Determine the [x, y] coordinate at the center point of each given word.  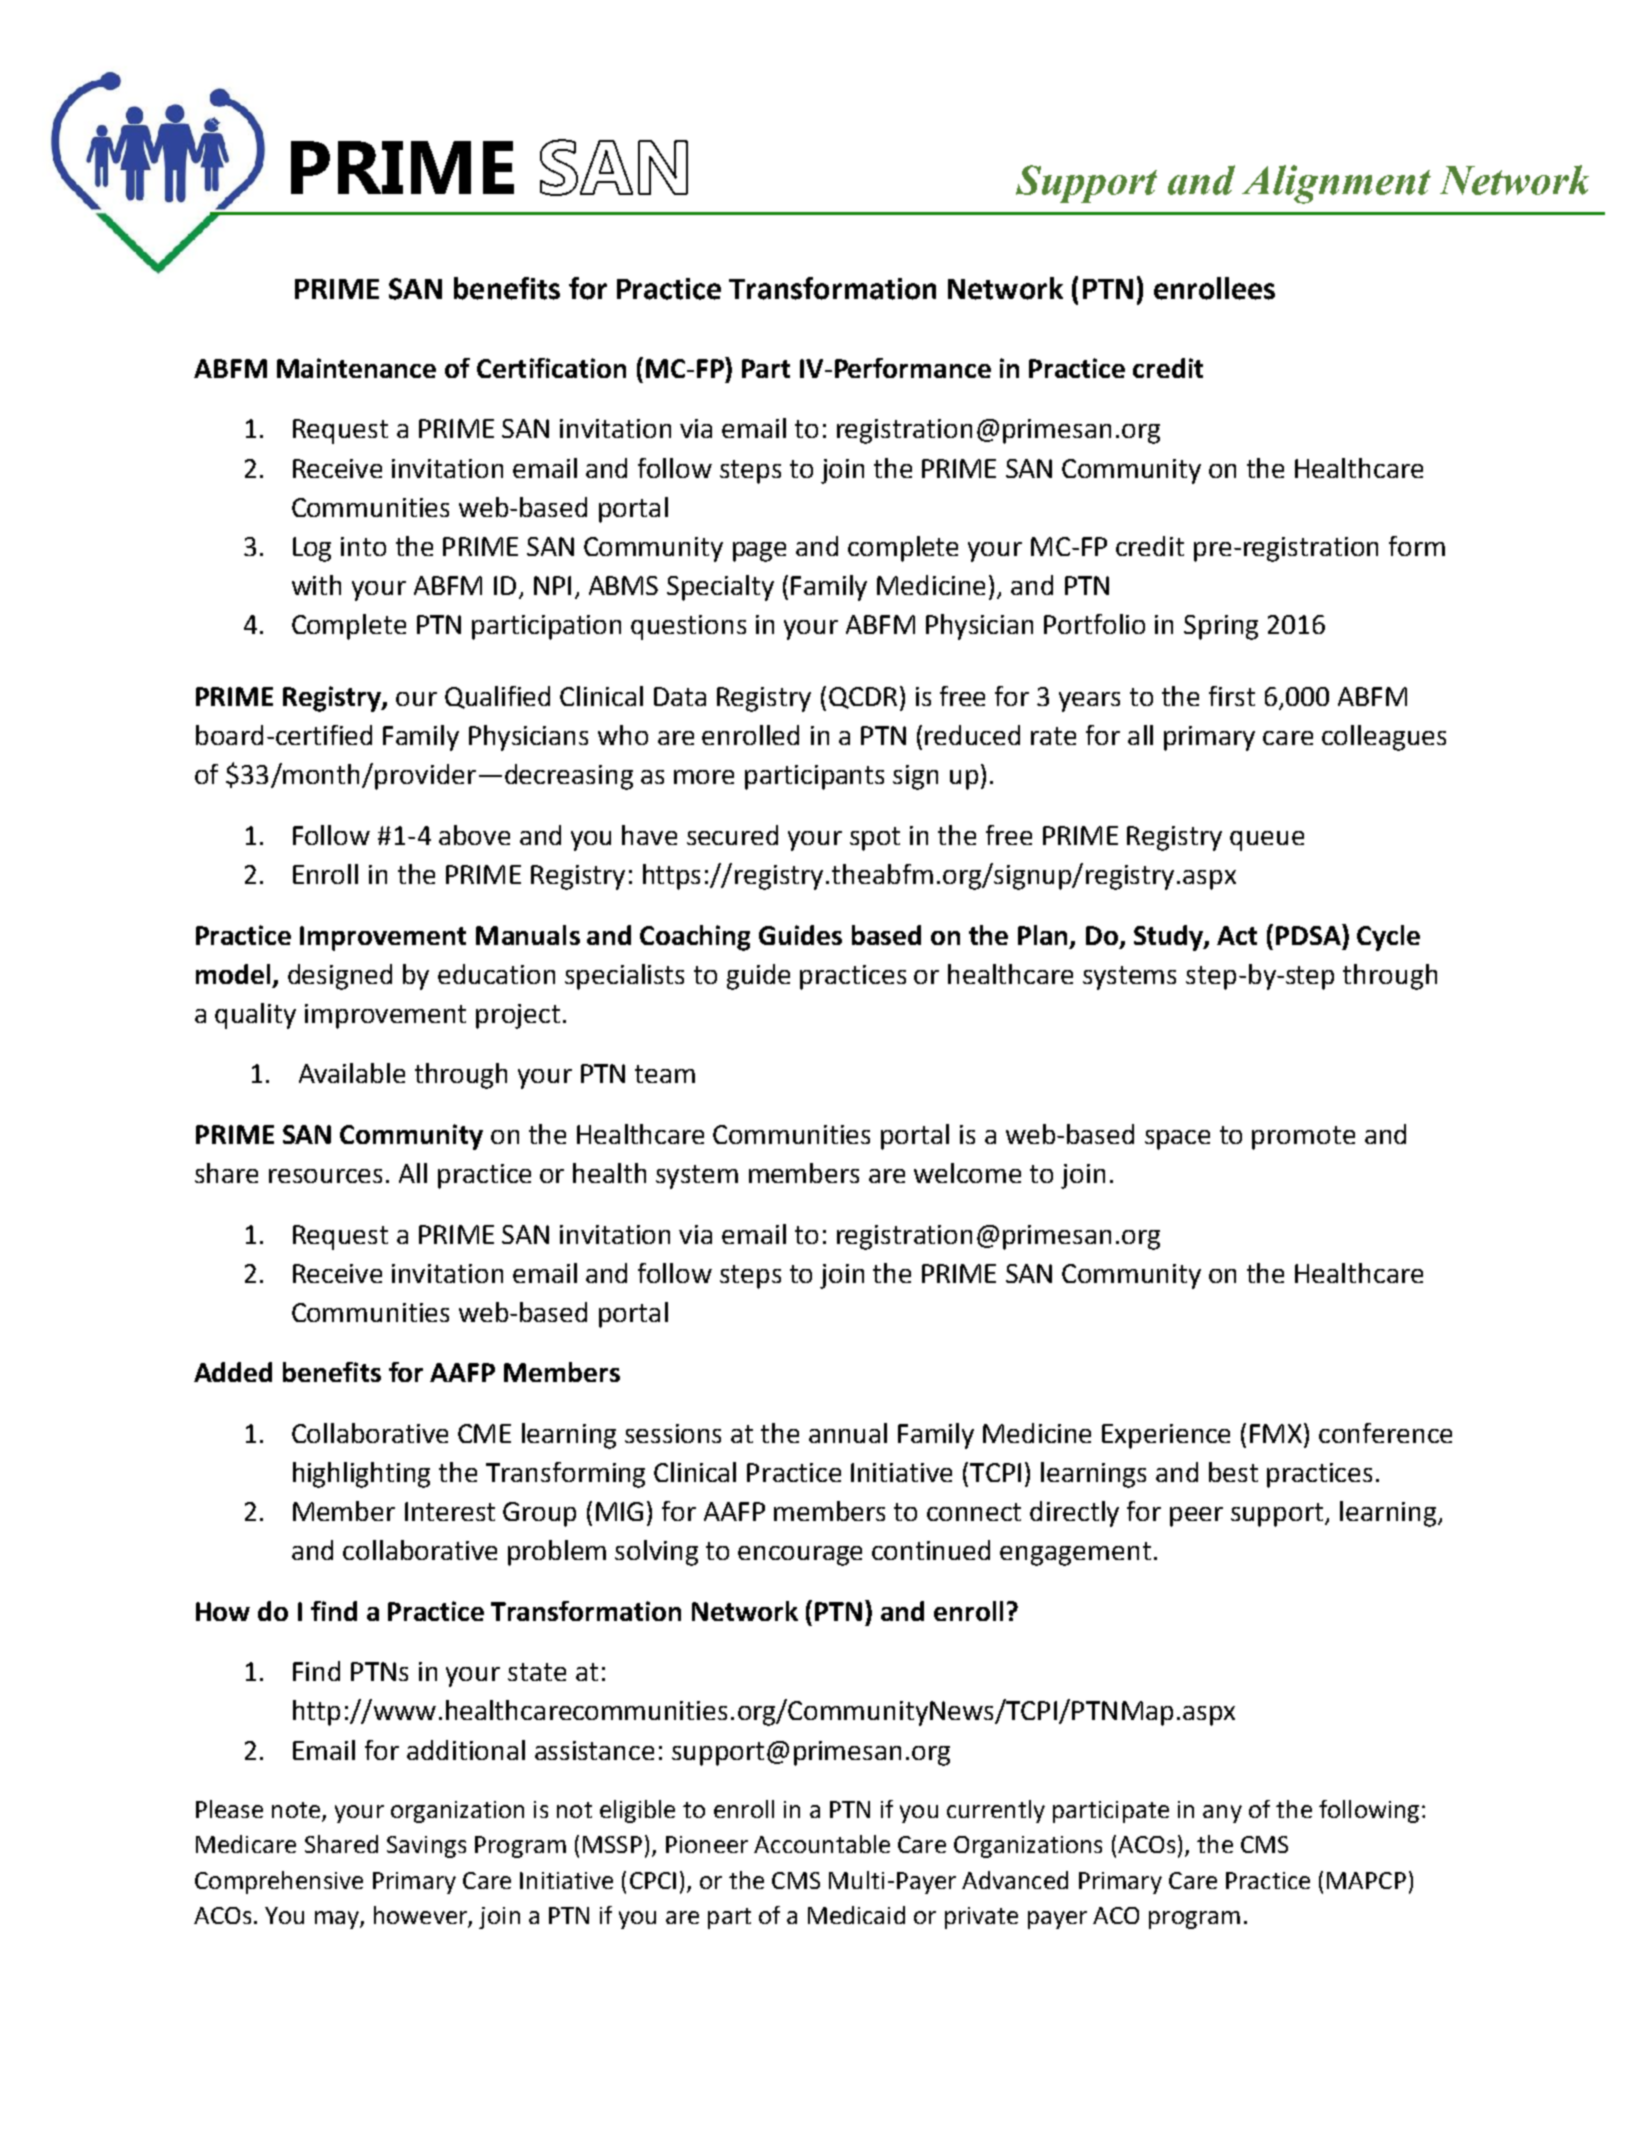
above [474, 835]
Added [233, 1372]
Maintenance [356, 368]
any [1222, 1814]
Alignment [1336, 184]
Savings [426, 1847]
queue [1267, 841]
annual [848, 1433]
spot [875, 839]
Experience [1166, 1436]
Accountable [822, 1844]
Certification [551, 368]
